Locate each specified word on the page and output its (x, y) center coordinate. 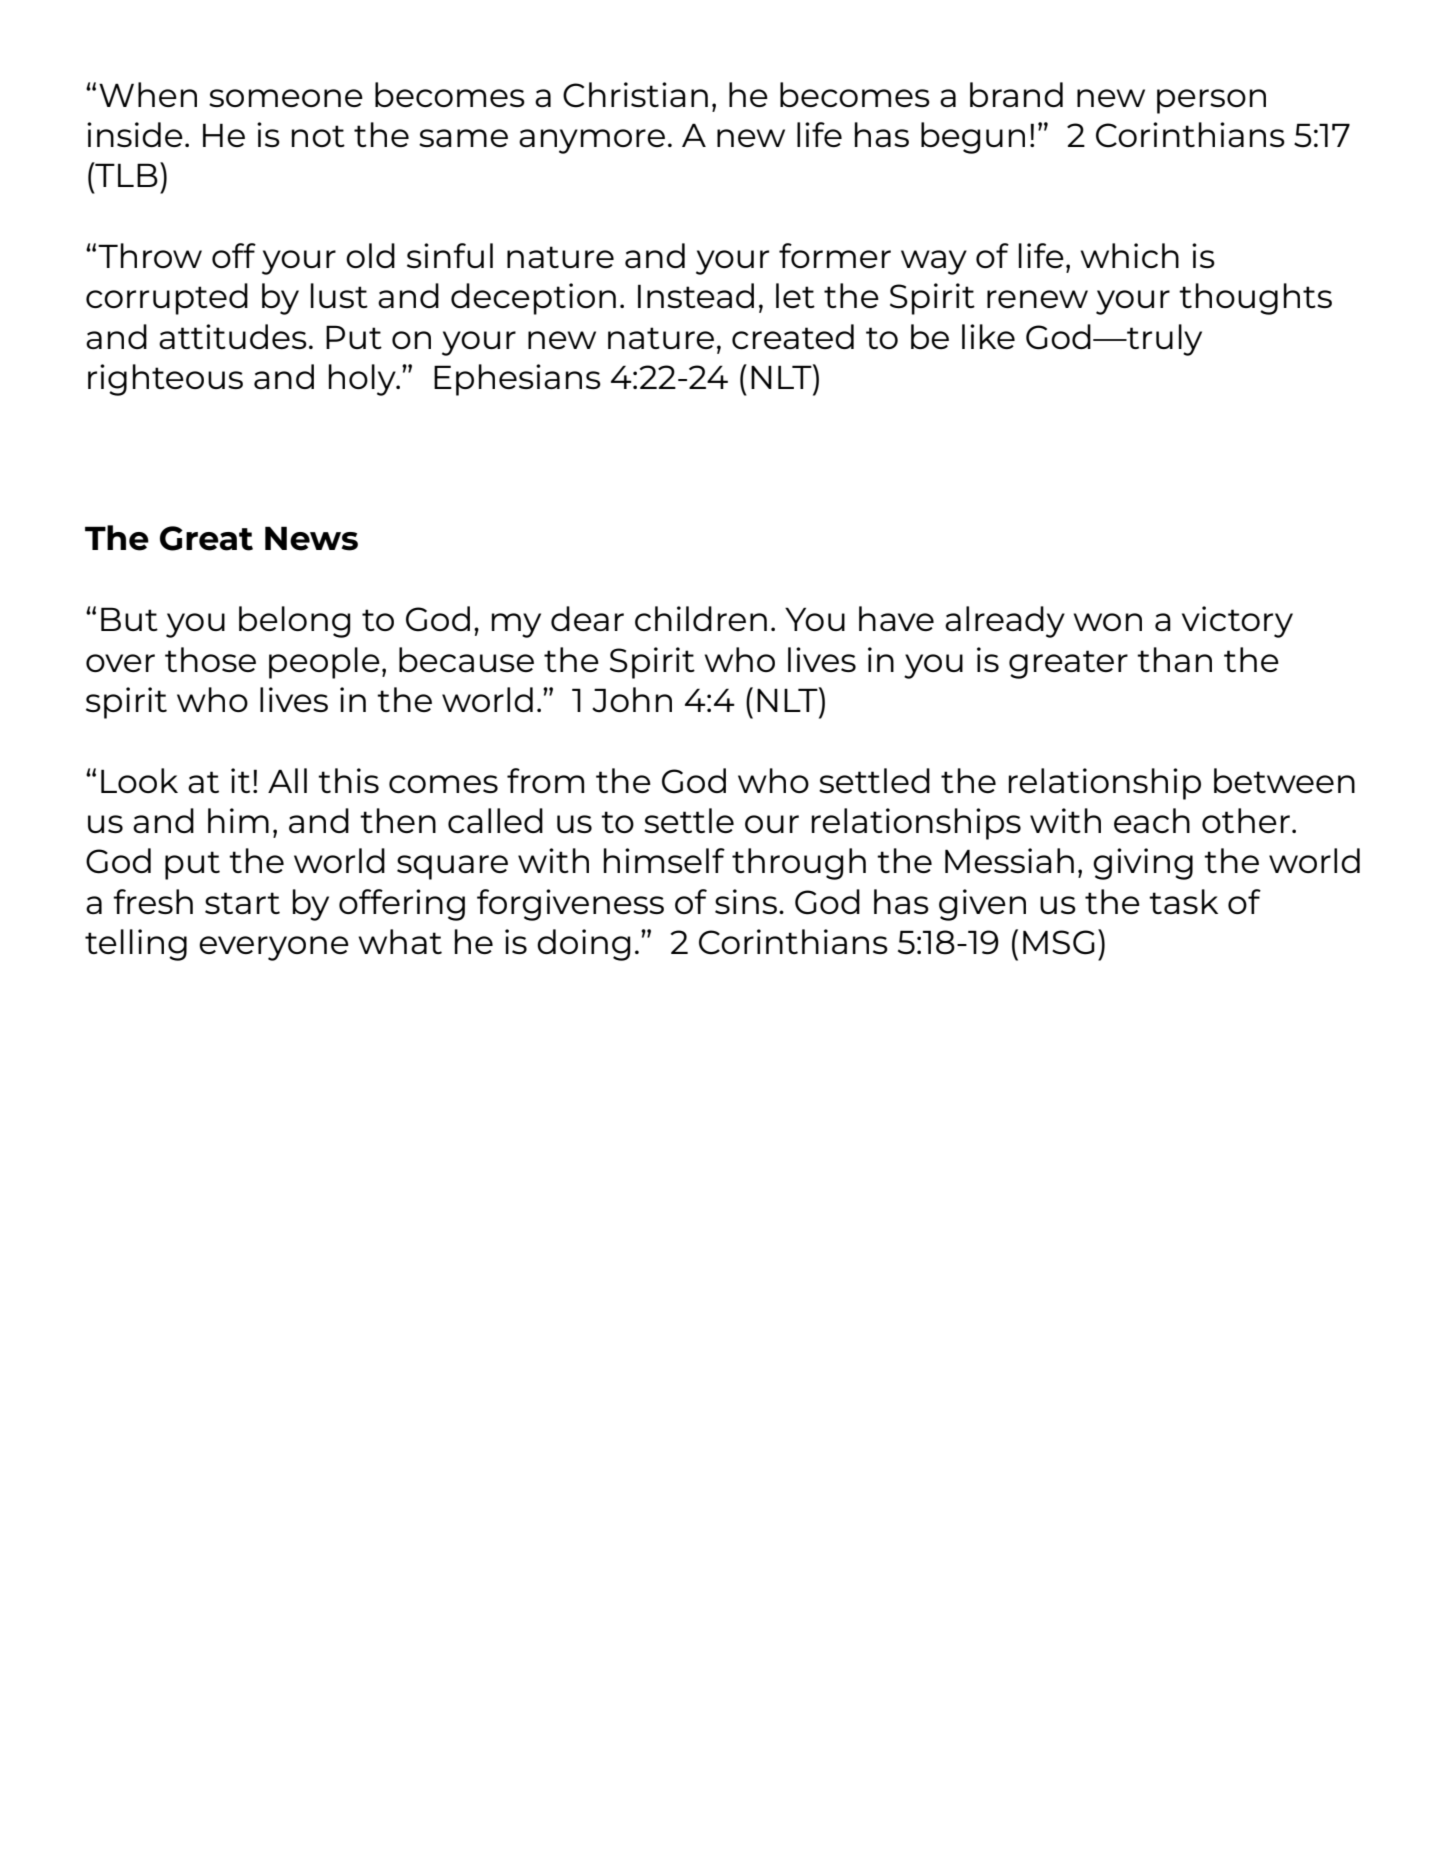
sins (746, 901)
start (242, 903)
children (701, 618)
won (1107, 622)
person (1211, 101)
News (311, 538)
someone (286, 98)
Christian (635, 95)
